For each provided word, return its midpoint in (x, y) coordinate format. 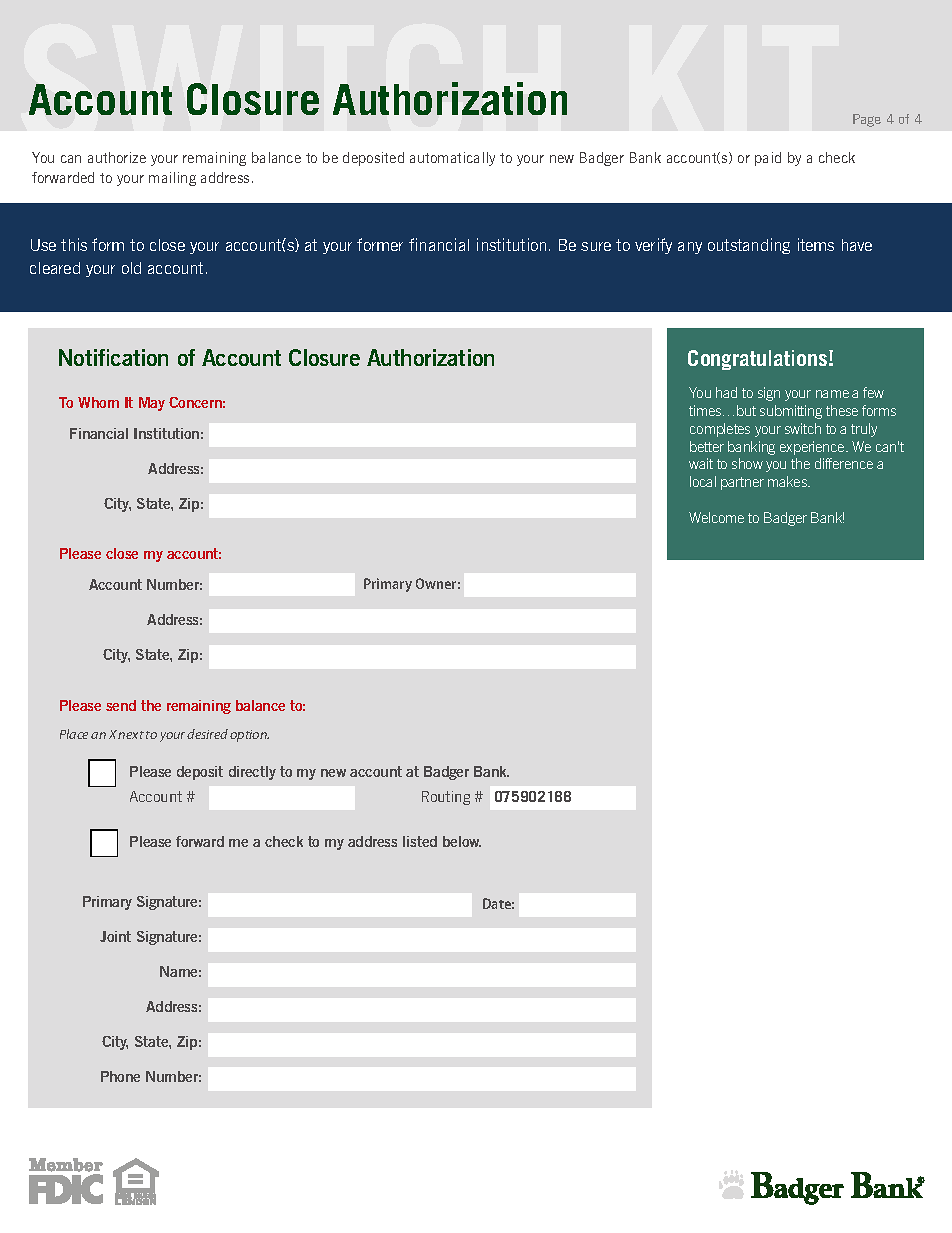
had (726, 392)
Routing (446, 798)
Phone (120, 1076)
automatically (452, 159)
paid (768, 159)
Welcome (716, 517)
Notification (113, 357)
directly (252, 773)
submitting (791, 412)
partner (742, 483)
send (121, 705)
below (462, 841)
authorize (117, 157)
